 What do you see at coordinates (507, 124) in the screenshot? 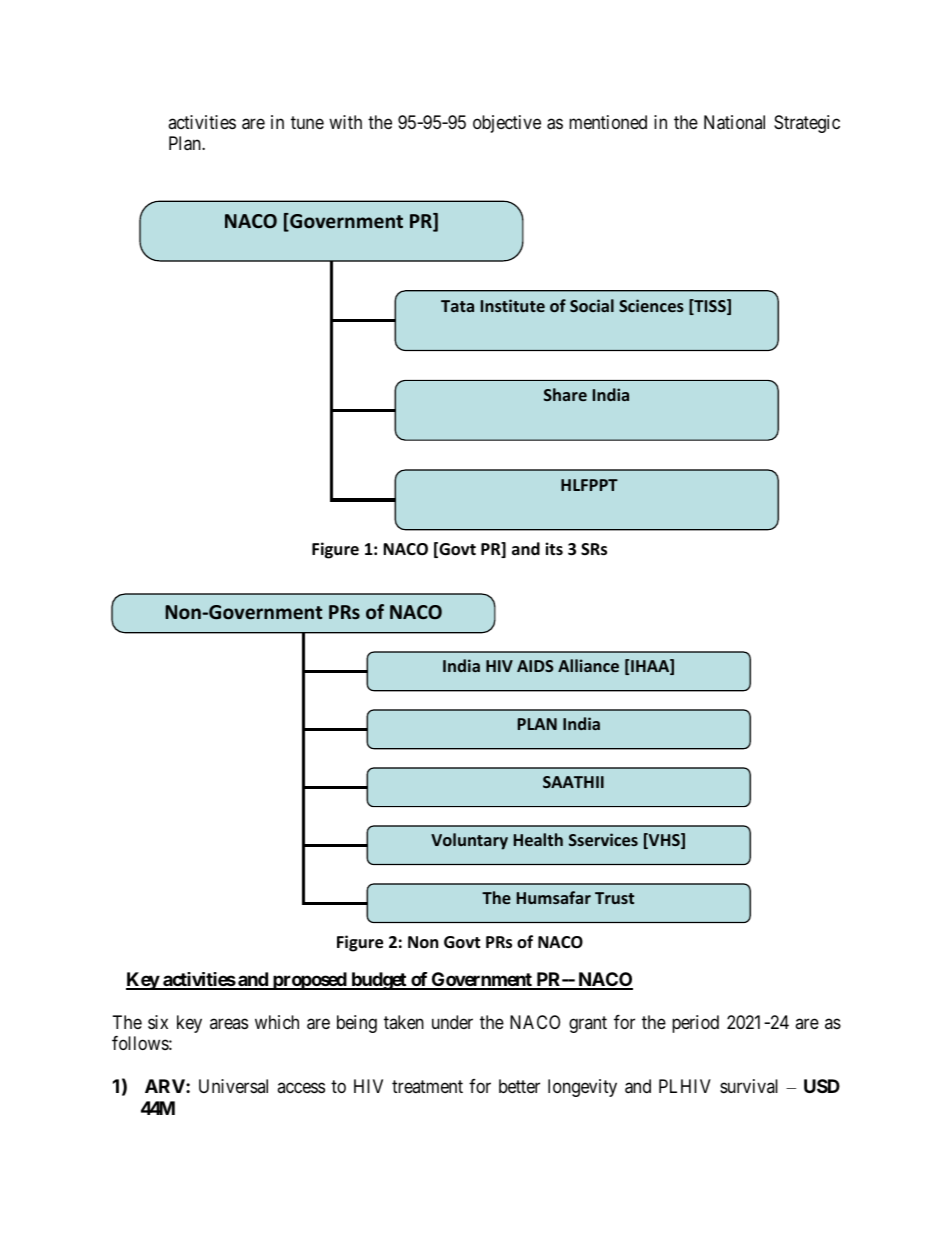
I see `objective` at bounding box center [507, 124].
